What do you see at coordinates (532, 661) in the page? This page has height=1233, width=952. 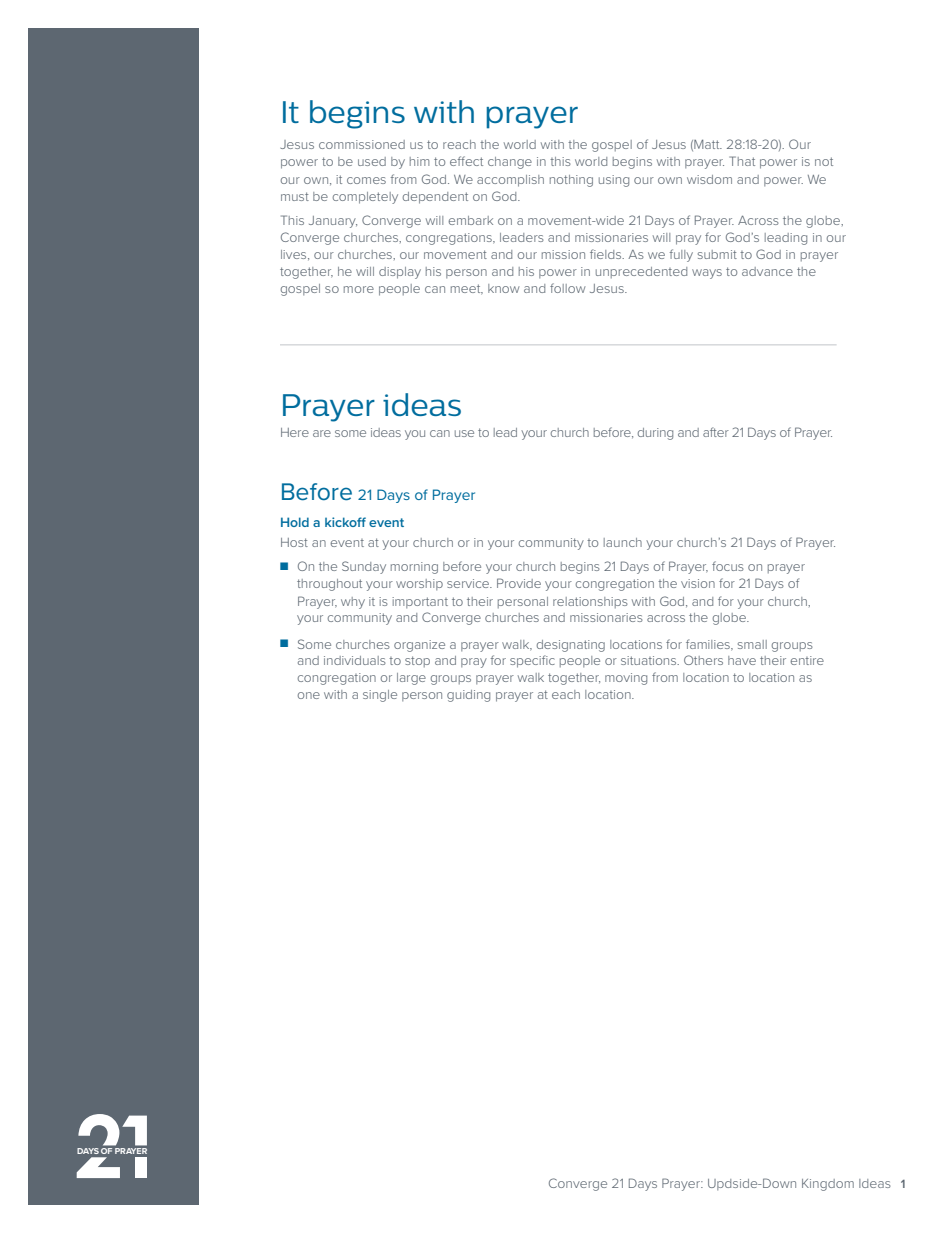 I see `specific` at bounding box center [532, 661].
